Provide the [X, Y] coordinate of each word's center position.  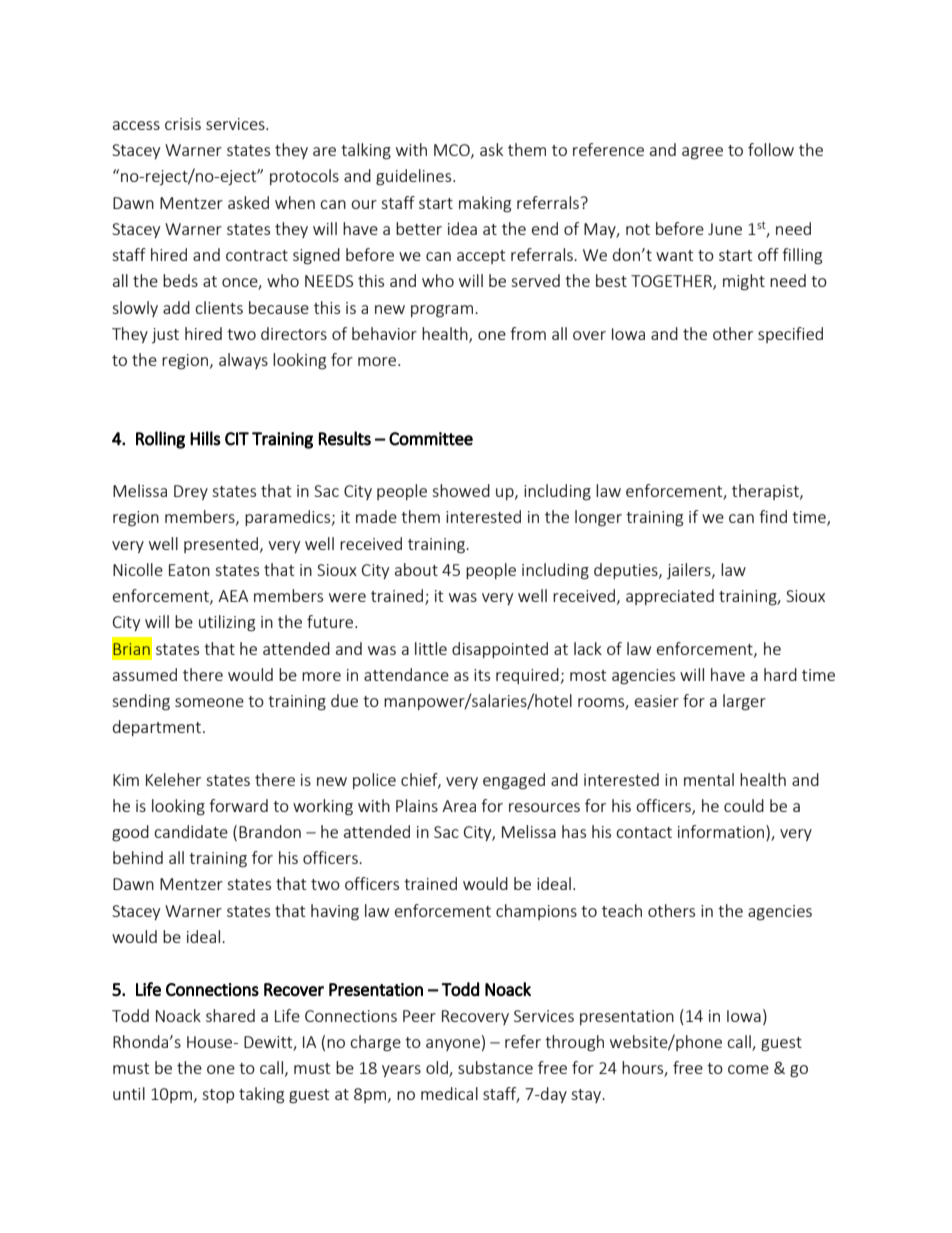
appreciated [670, 597]
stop [218, 1096]
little [431, 648]
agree [702, 153]
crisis [183, 124]
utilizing [227, 623]
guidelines [415, 177]
